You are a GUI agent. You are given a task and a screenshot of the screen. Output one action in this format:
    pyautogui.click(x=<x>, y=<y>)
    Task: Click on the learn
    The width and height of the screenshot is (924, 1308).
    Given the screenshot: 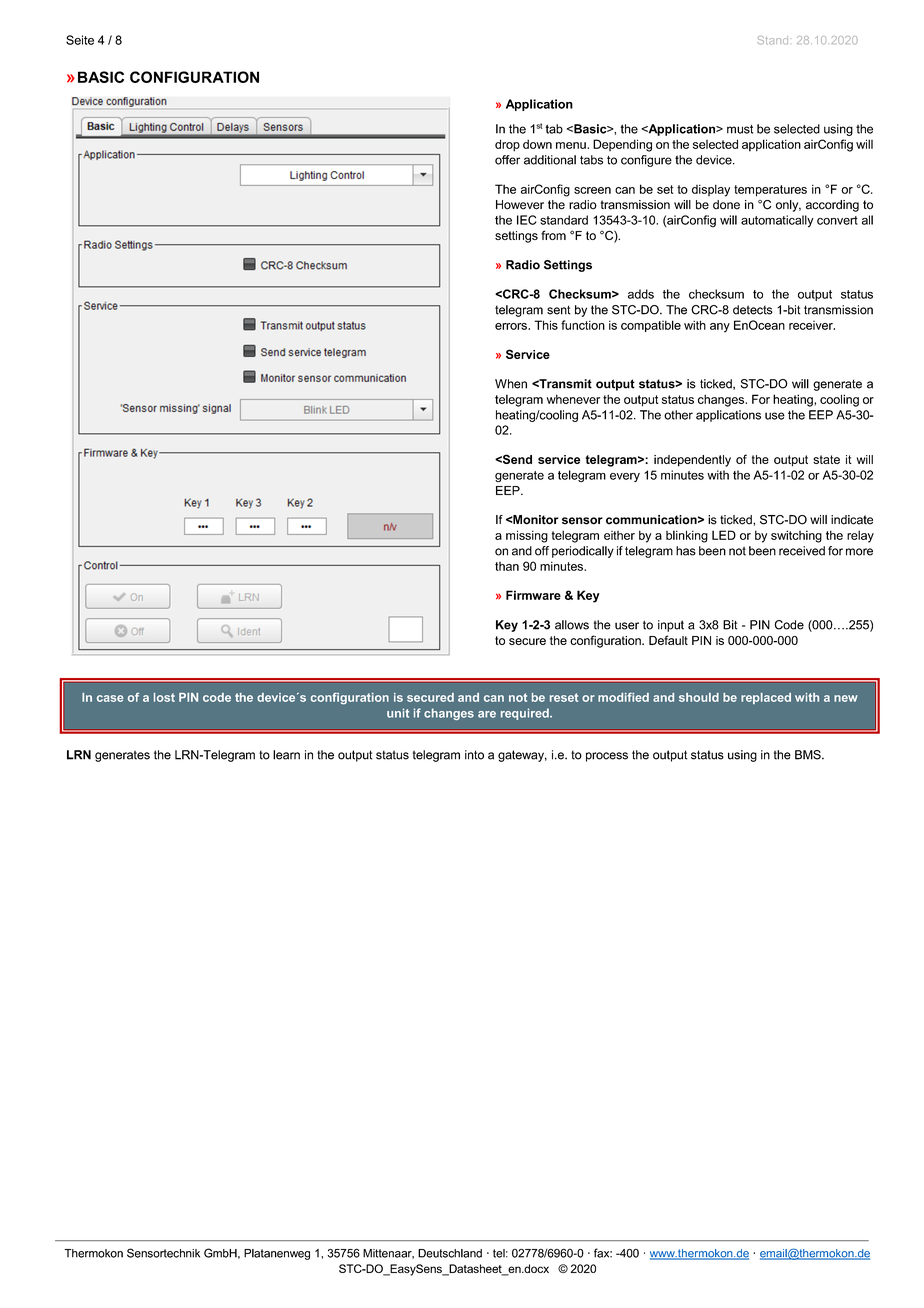 What is the action you would take?
    pyautogui.click(x=286, y=755)
